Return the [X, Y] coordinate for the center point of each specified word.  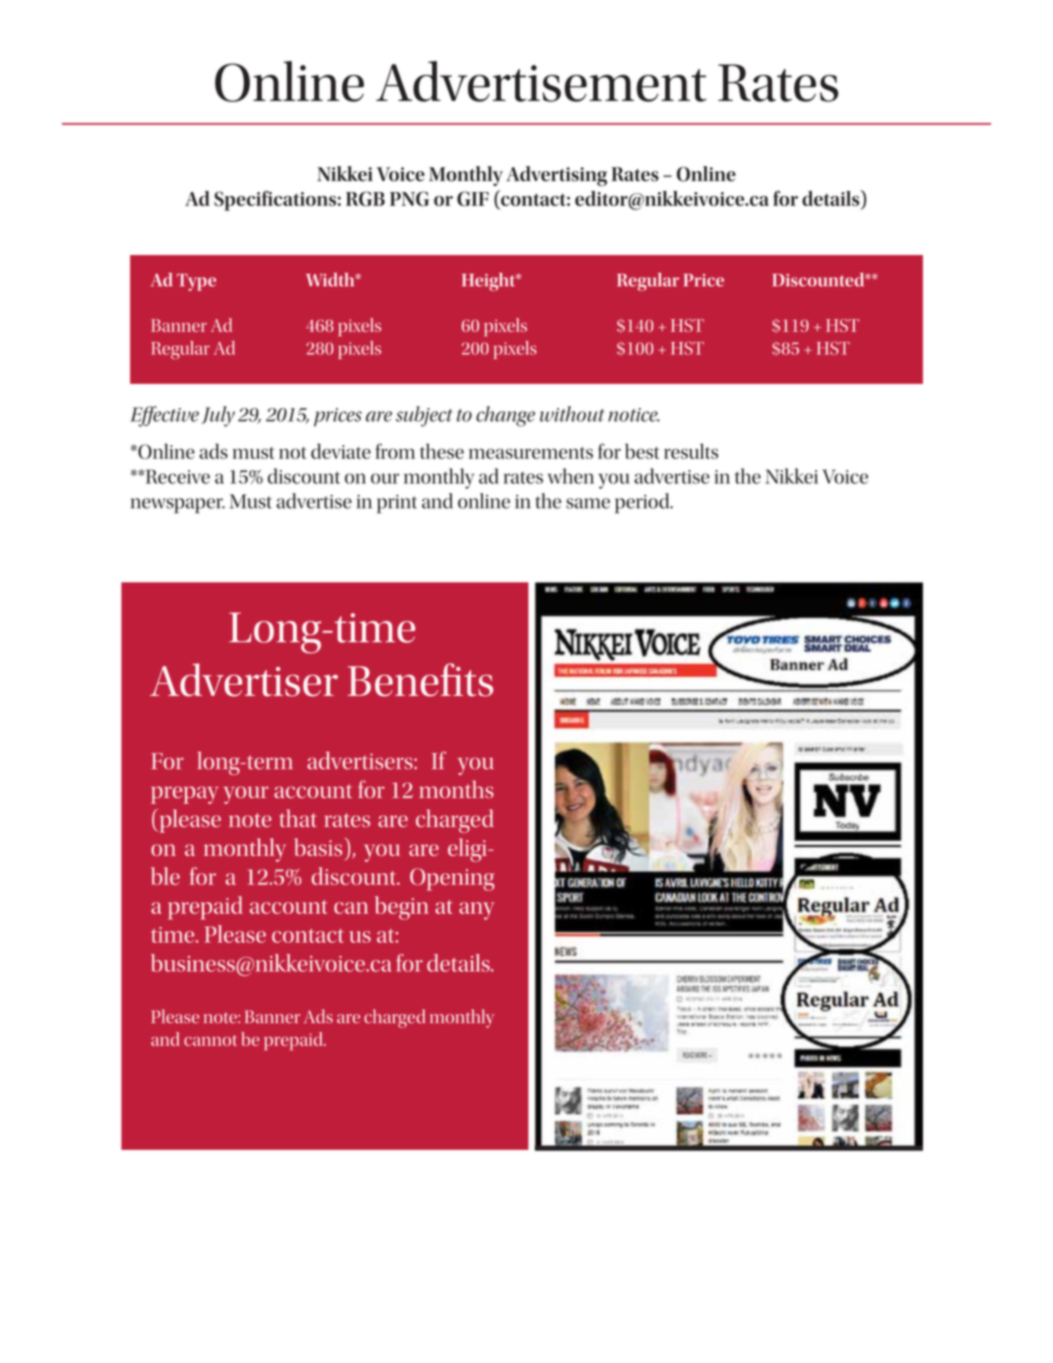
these [442, 451]
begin [402, 908]
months [456, 789]
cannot [210, 1040]
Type [196, 282]
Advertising [556, 176]
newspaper [178, 506]
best [642, 451]
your [246, 795]
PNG [409, 198]
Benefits [420, 680]
